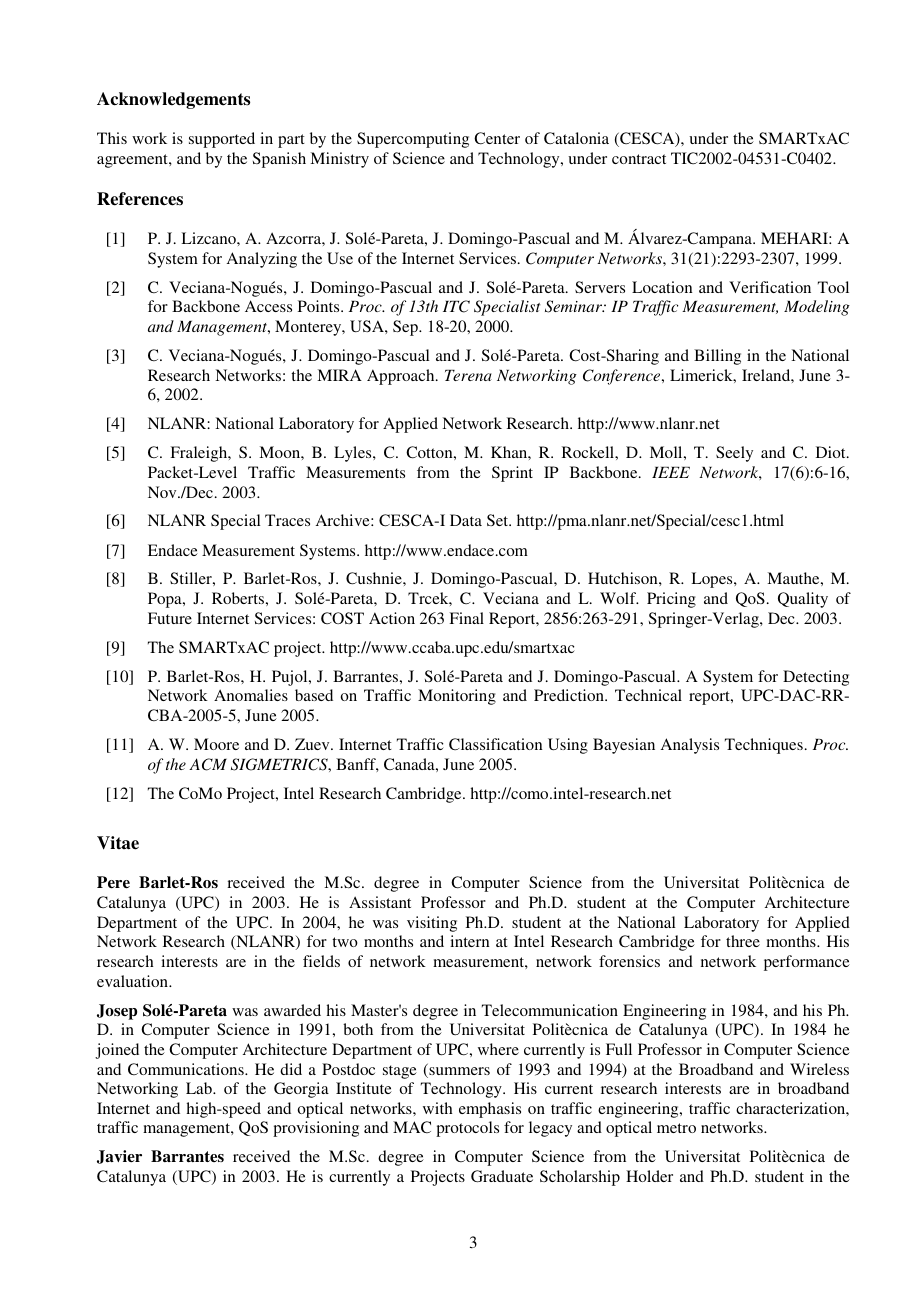  Describe the element at coordinates (466, 618) in the screenshot. I see `Final` at that location.
